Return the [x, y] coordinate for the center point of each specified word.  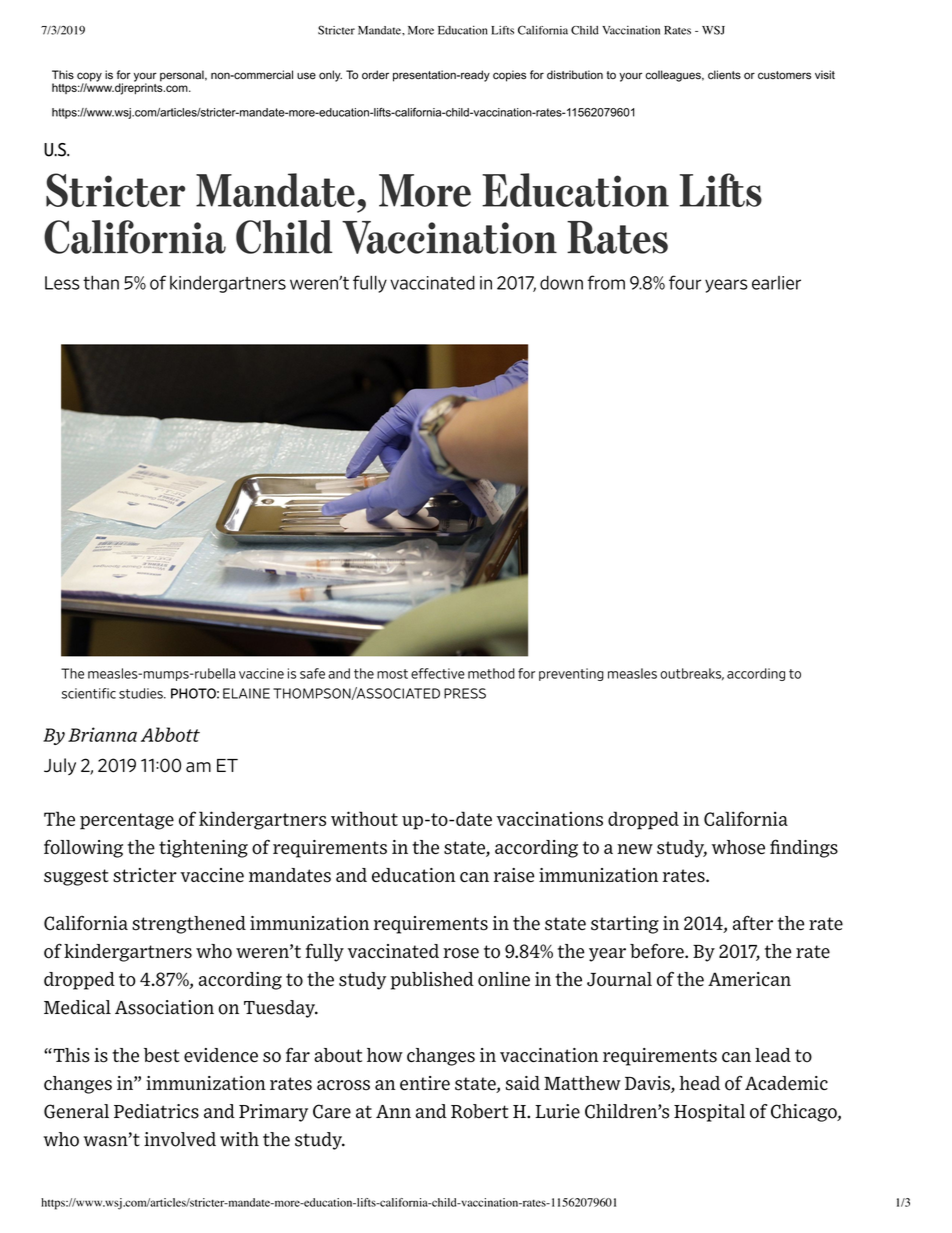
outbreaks [692, 674]
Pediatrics [156, 1111]
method [491, 673]
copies [509, 76]
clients [724, 75]
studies [142, 693]
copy [89, 78]
